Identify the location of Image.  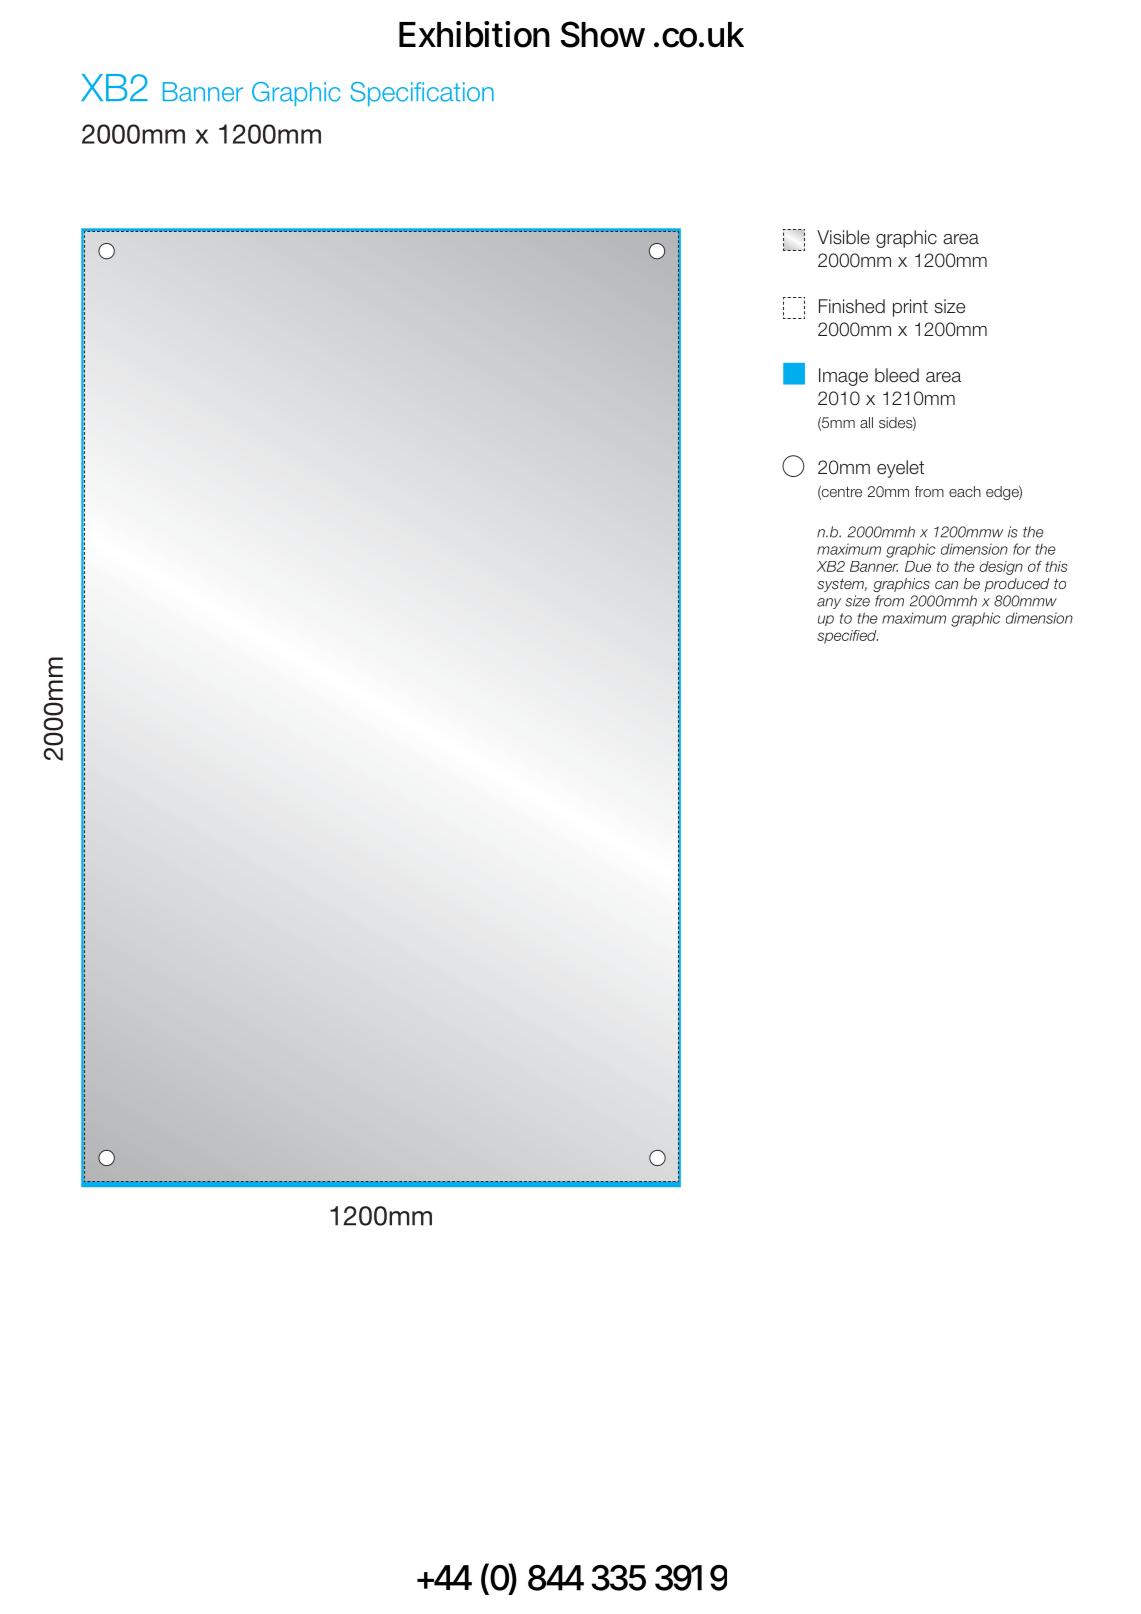
(843, 377).
